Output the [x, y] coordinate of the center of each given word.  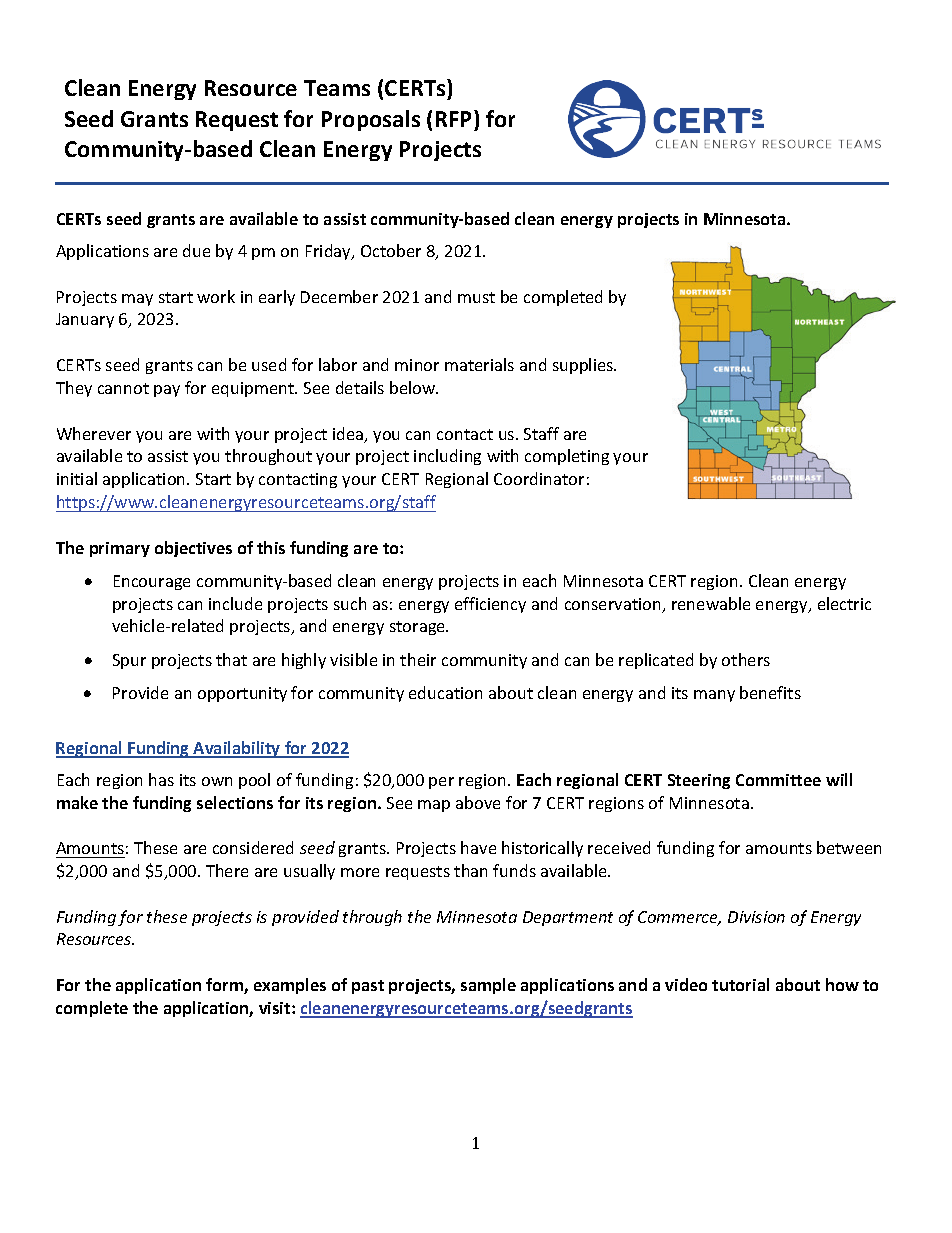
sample [488, 986]
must [476, 297]
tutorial [740, 984]
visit [276, 1008]
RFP [455, 118]
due [196, 250]
